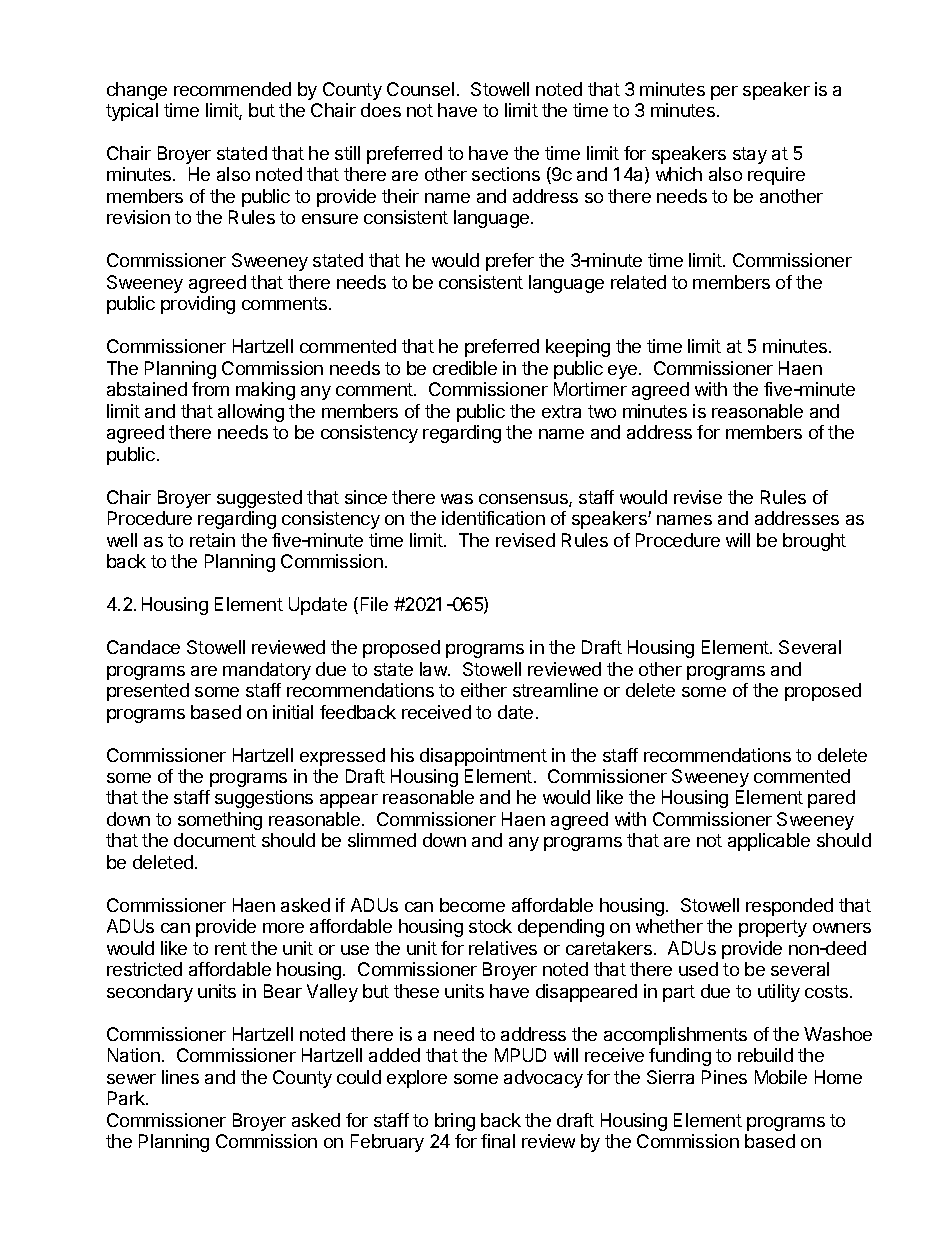 The width and height of the page is (952, 1233). What do you see at coordinates (232, 89) in the page?
I see `recommended` at bounding box center [232, 89].
